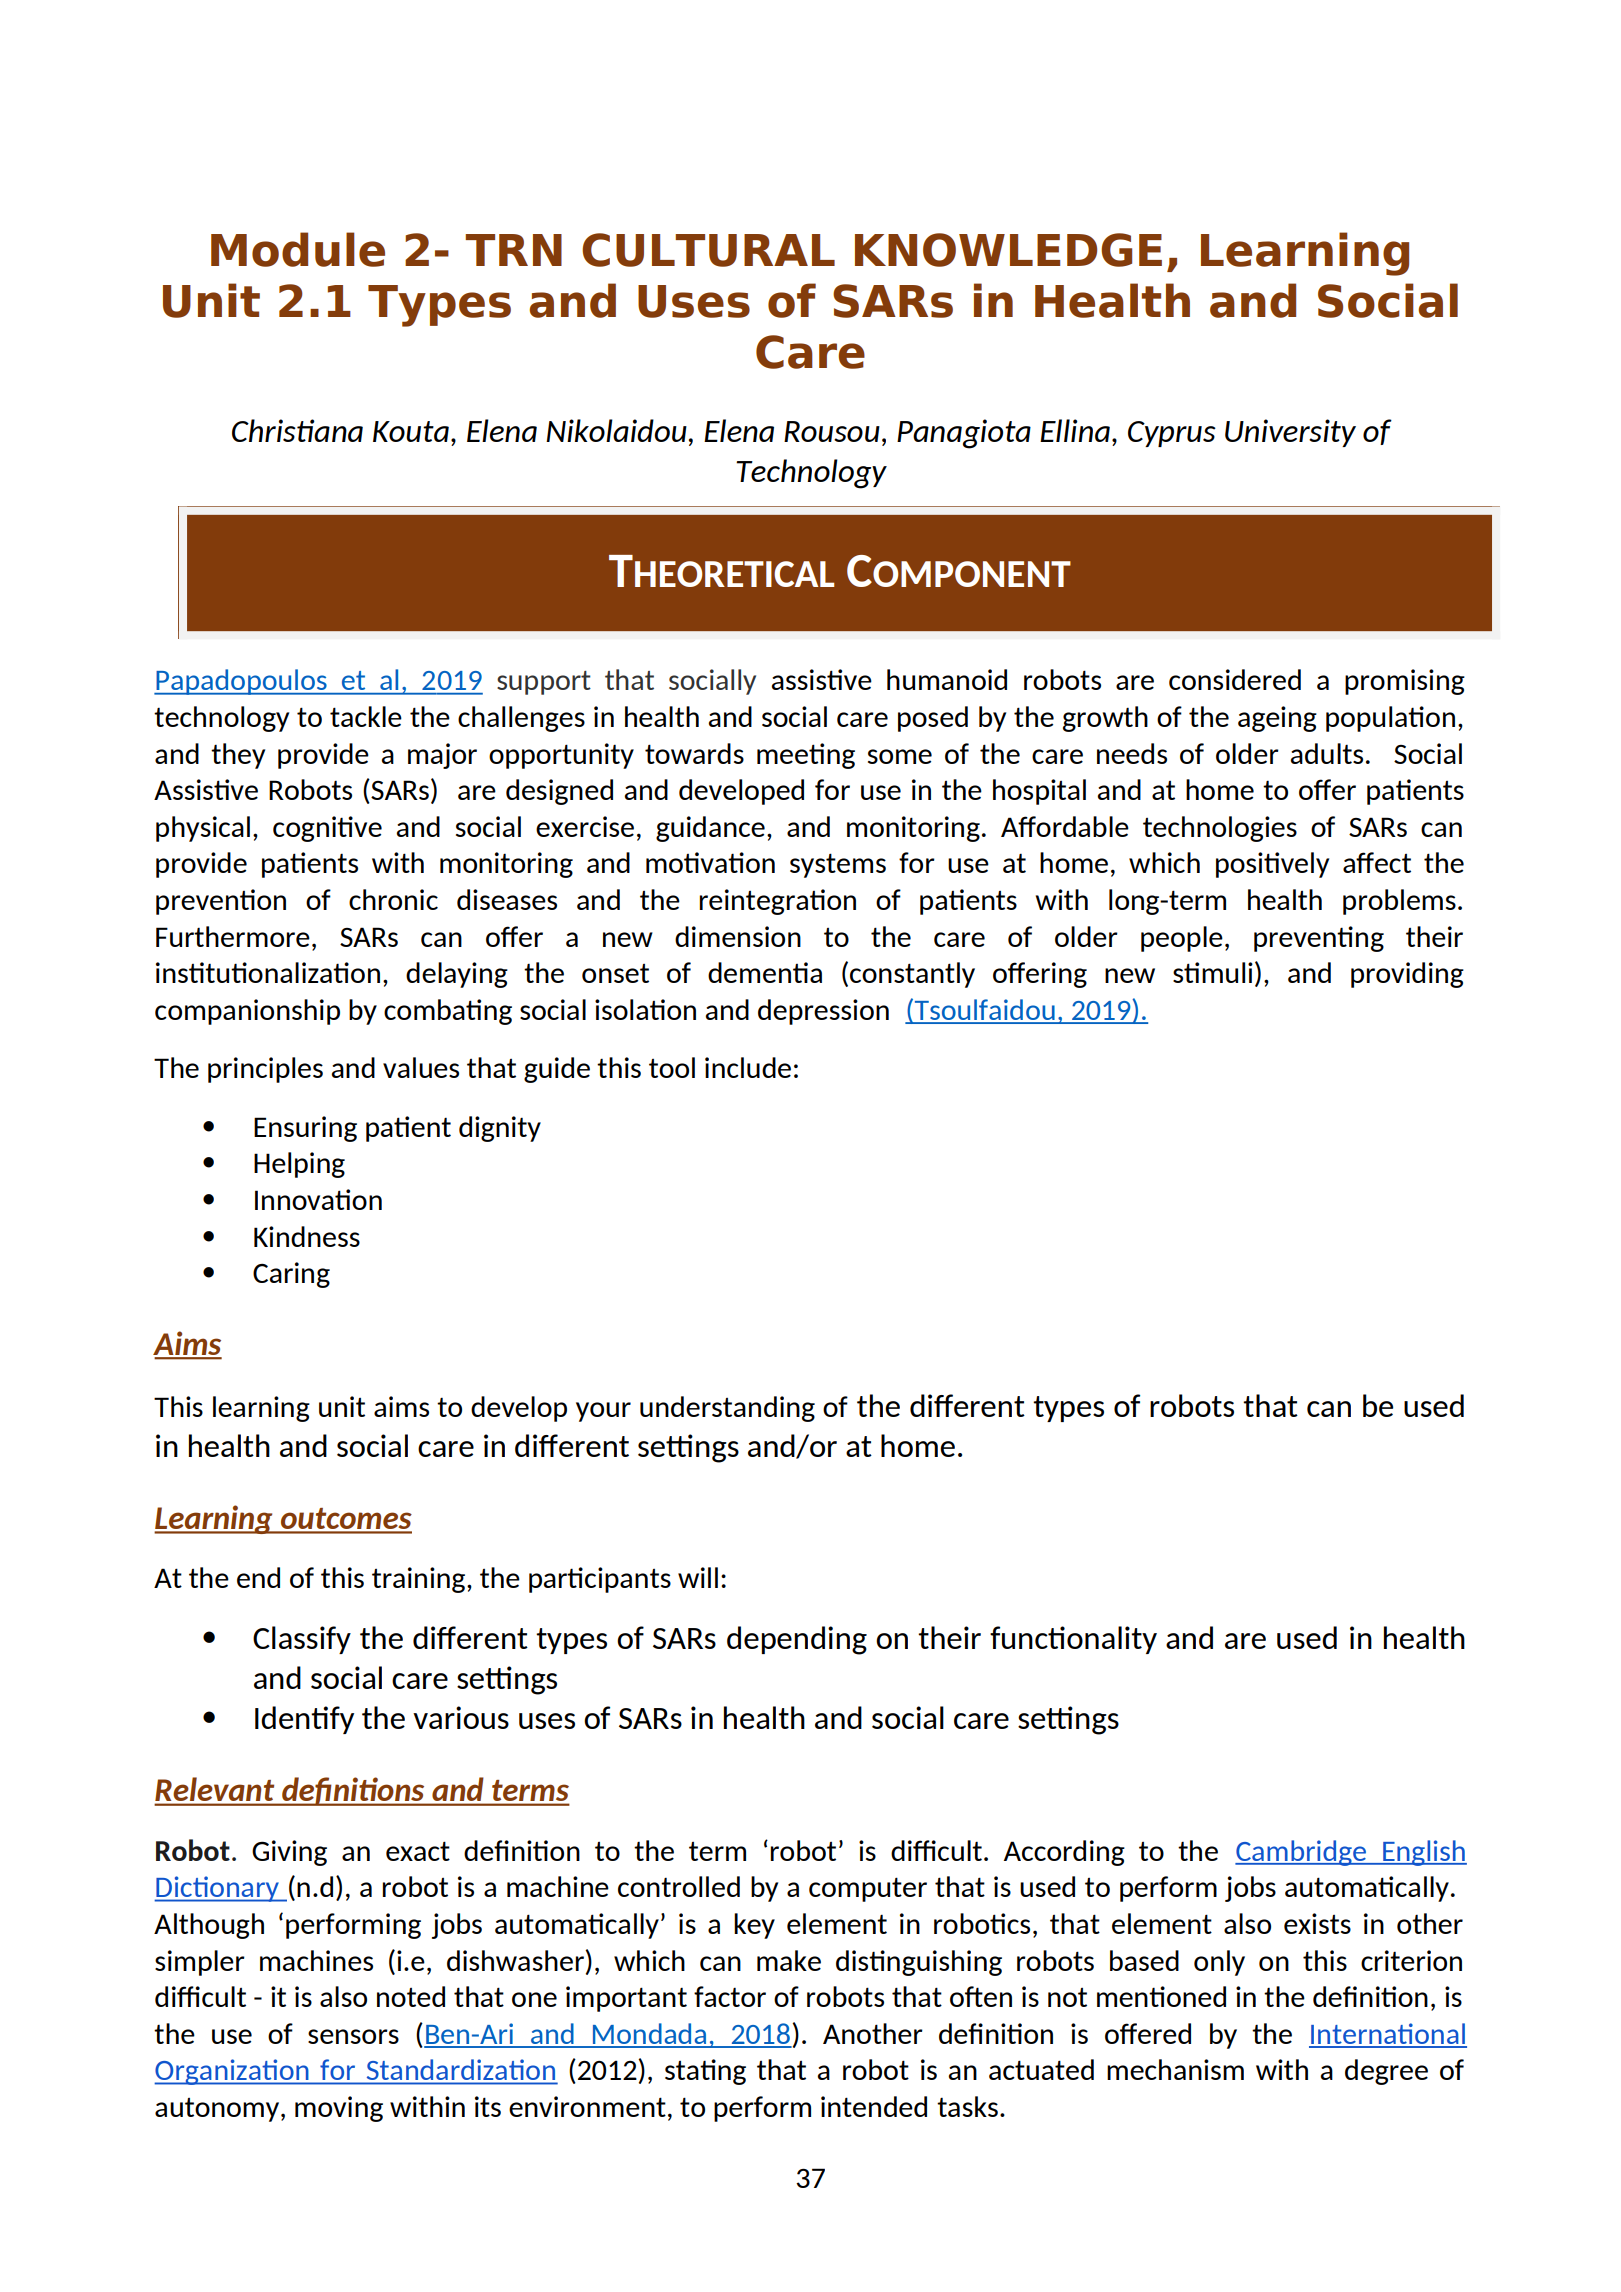  I want to click on stimuli, so click(1213, 972).
